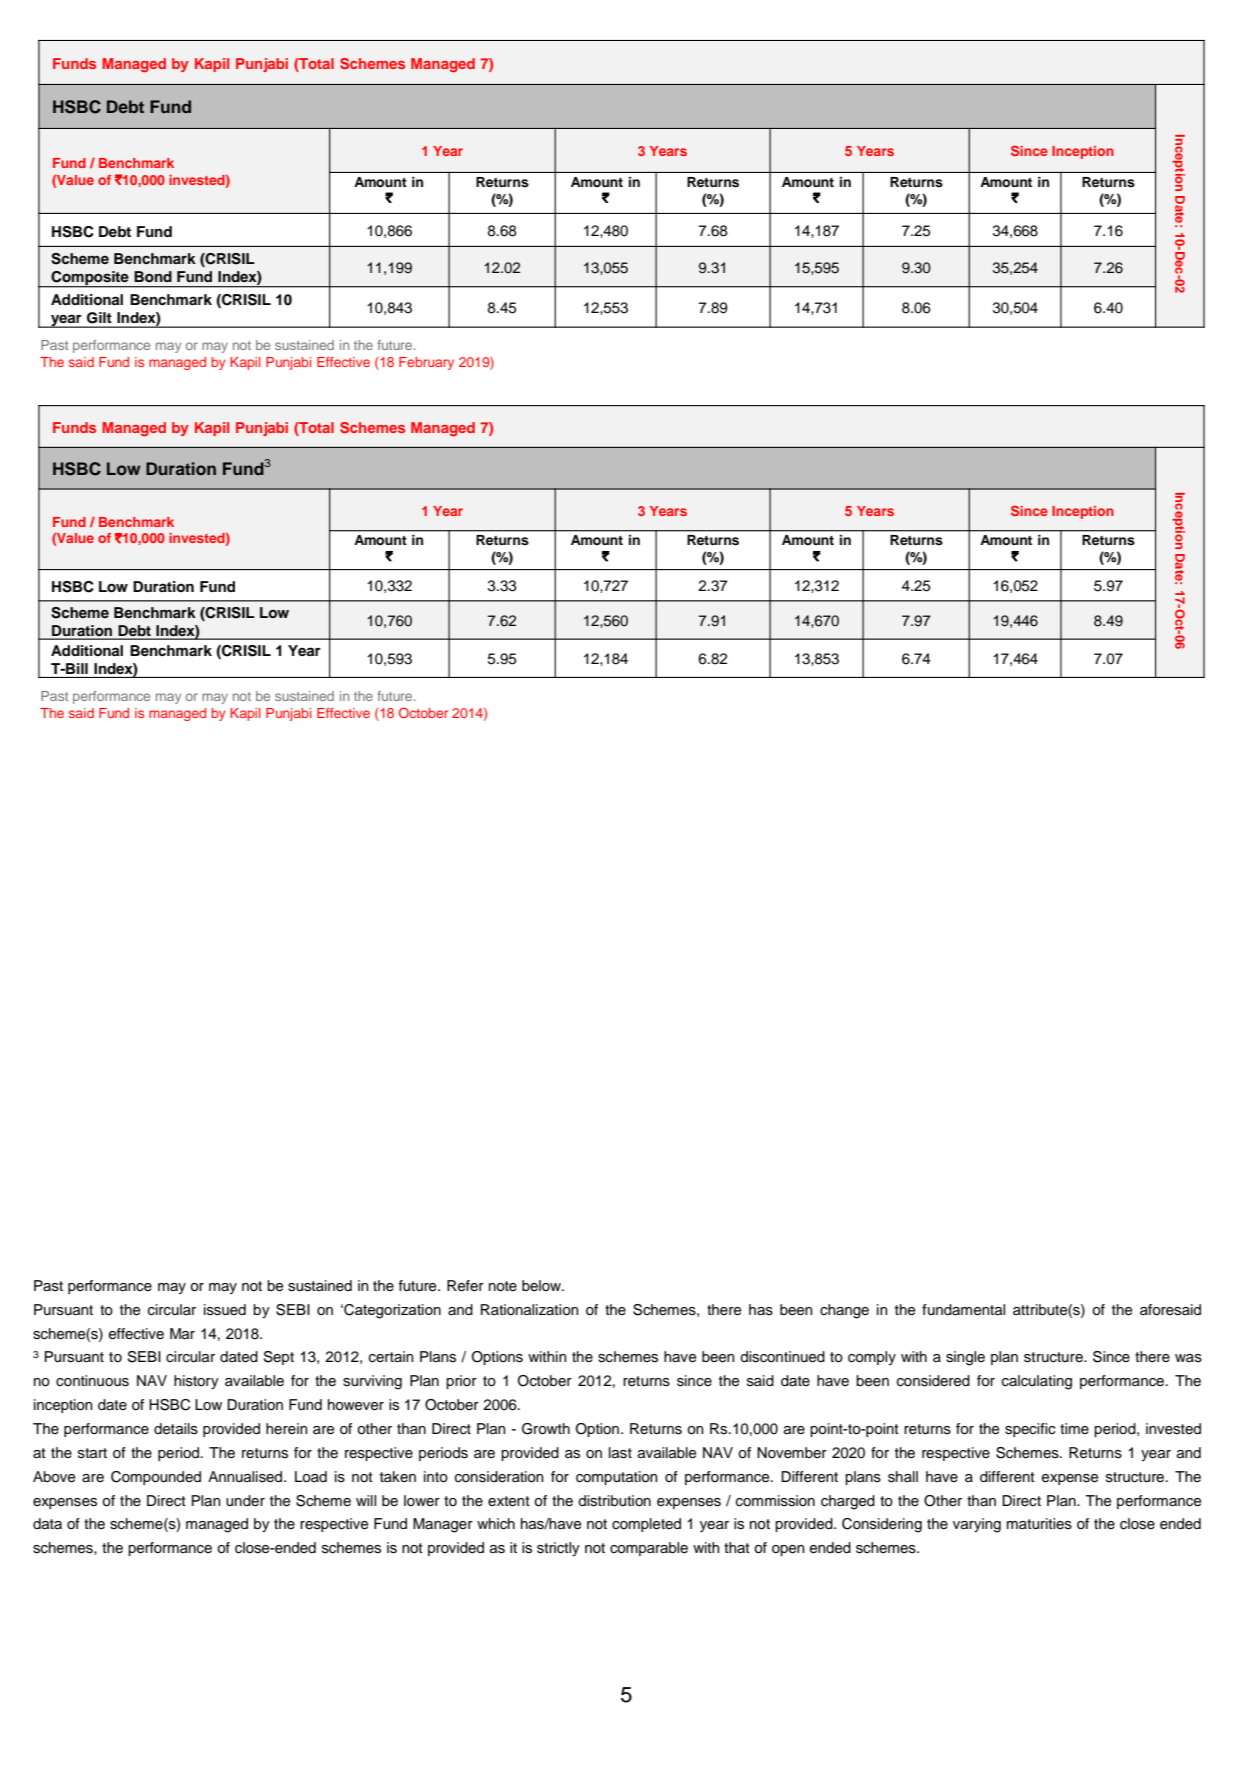  What do you see at coordinates (245, 1501) in the screenshot?
I see `under` at bounding box center [245, 1501].
